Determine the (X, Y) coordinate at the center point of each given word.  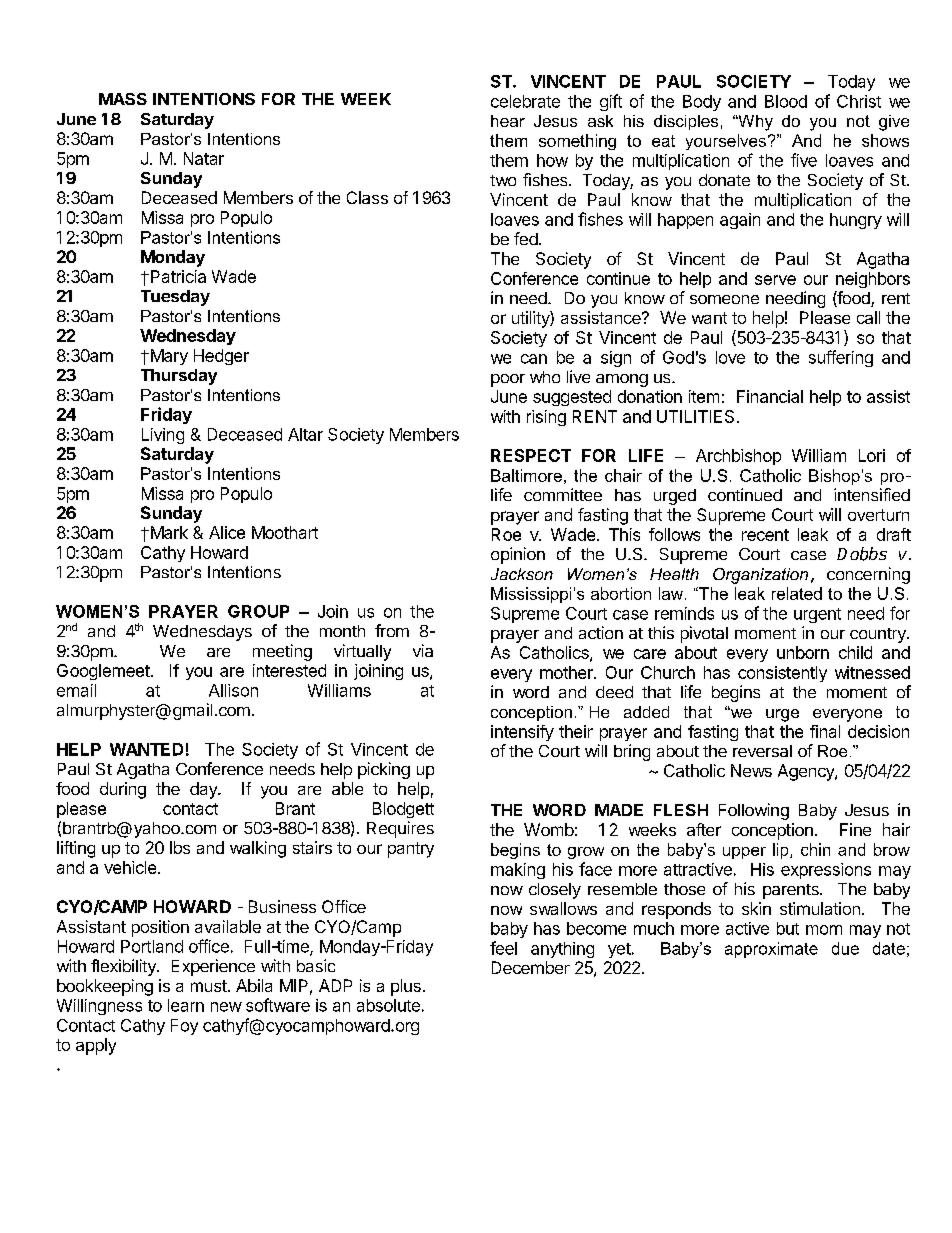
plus (406, 987)
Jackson (522, 574)
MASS (123, 99)
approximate (771, 950)
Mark (168, 532)
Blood (786, 101)
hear (508, 121)
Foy (184, 1027)
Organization (760, 576)
